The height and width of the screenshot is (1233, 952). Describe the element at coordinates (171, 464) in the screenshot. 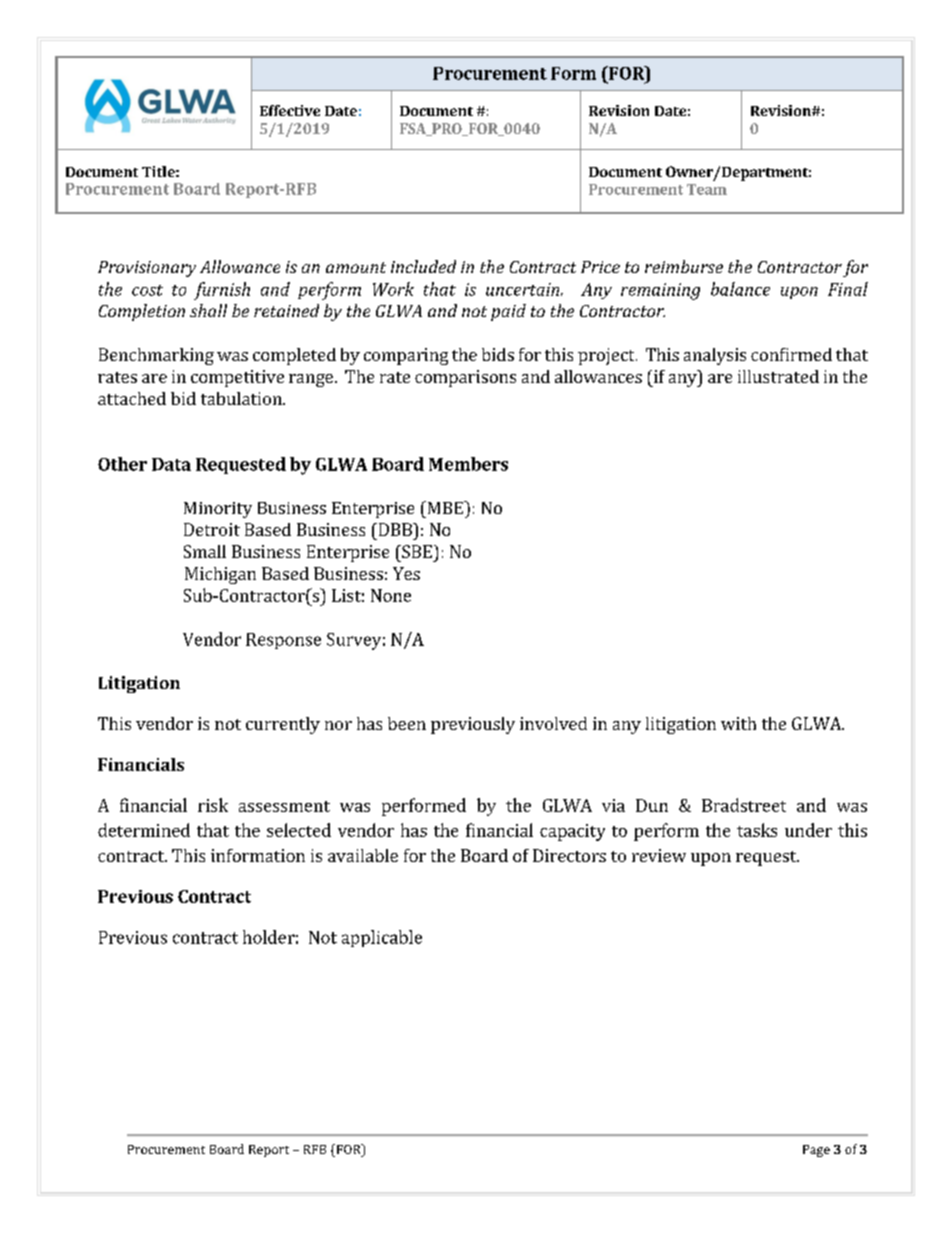

I see `Data` at that location.
